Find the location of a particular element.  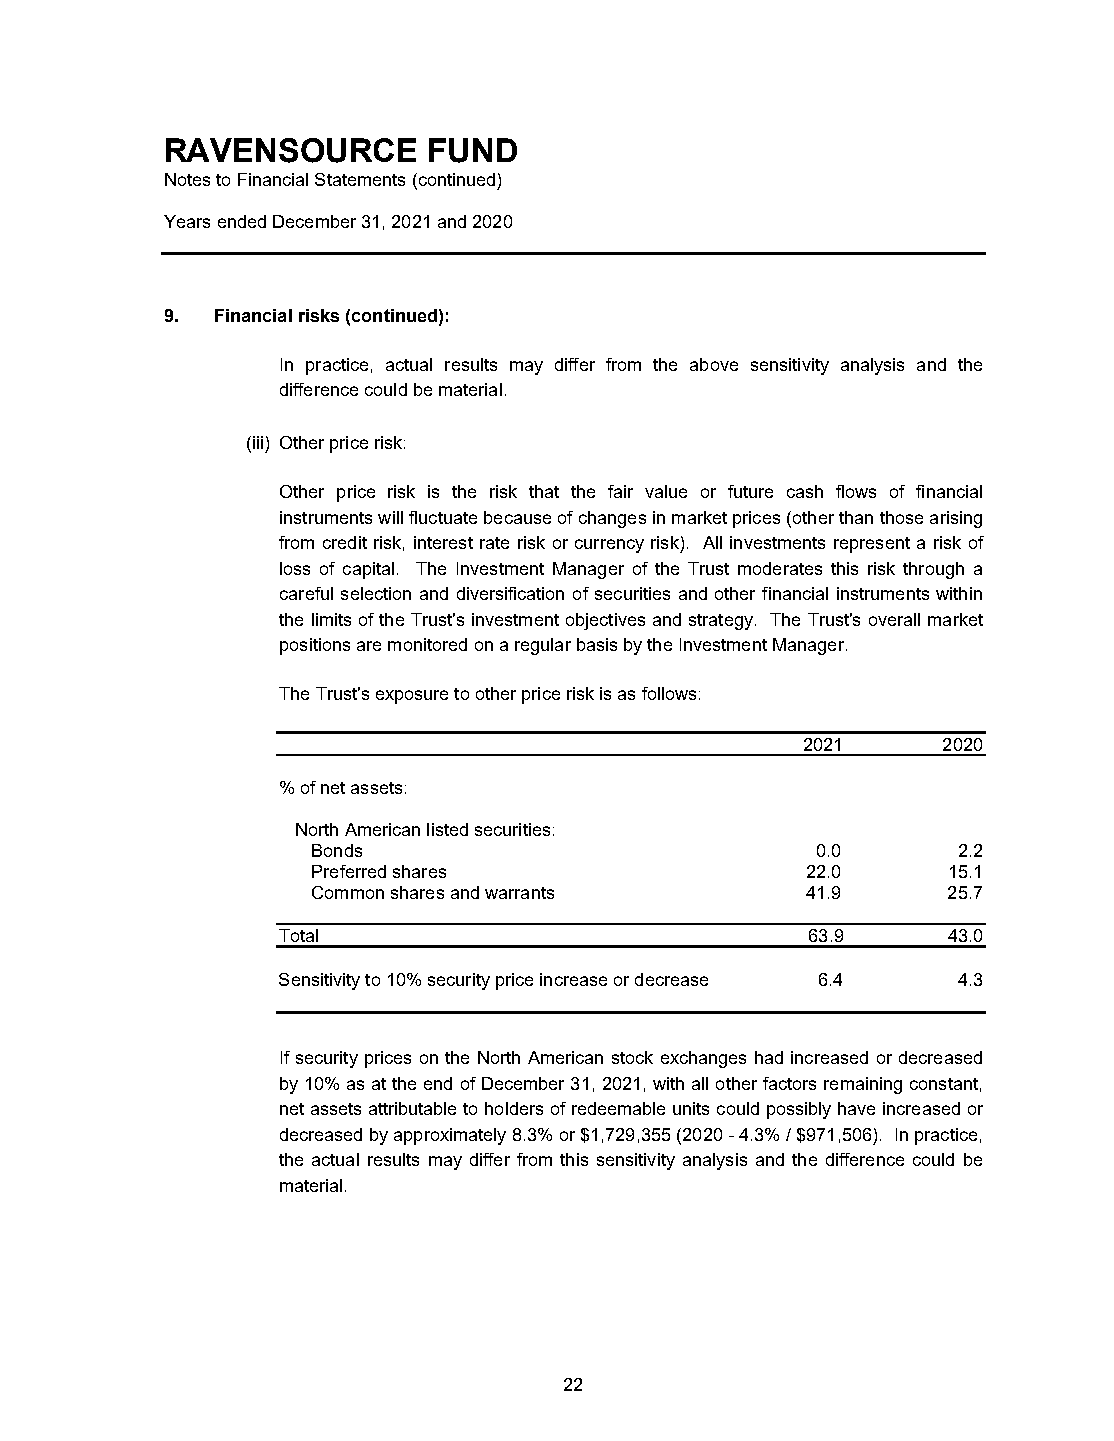

FUND is located at coordinates (473, 150).
